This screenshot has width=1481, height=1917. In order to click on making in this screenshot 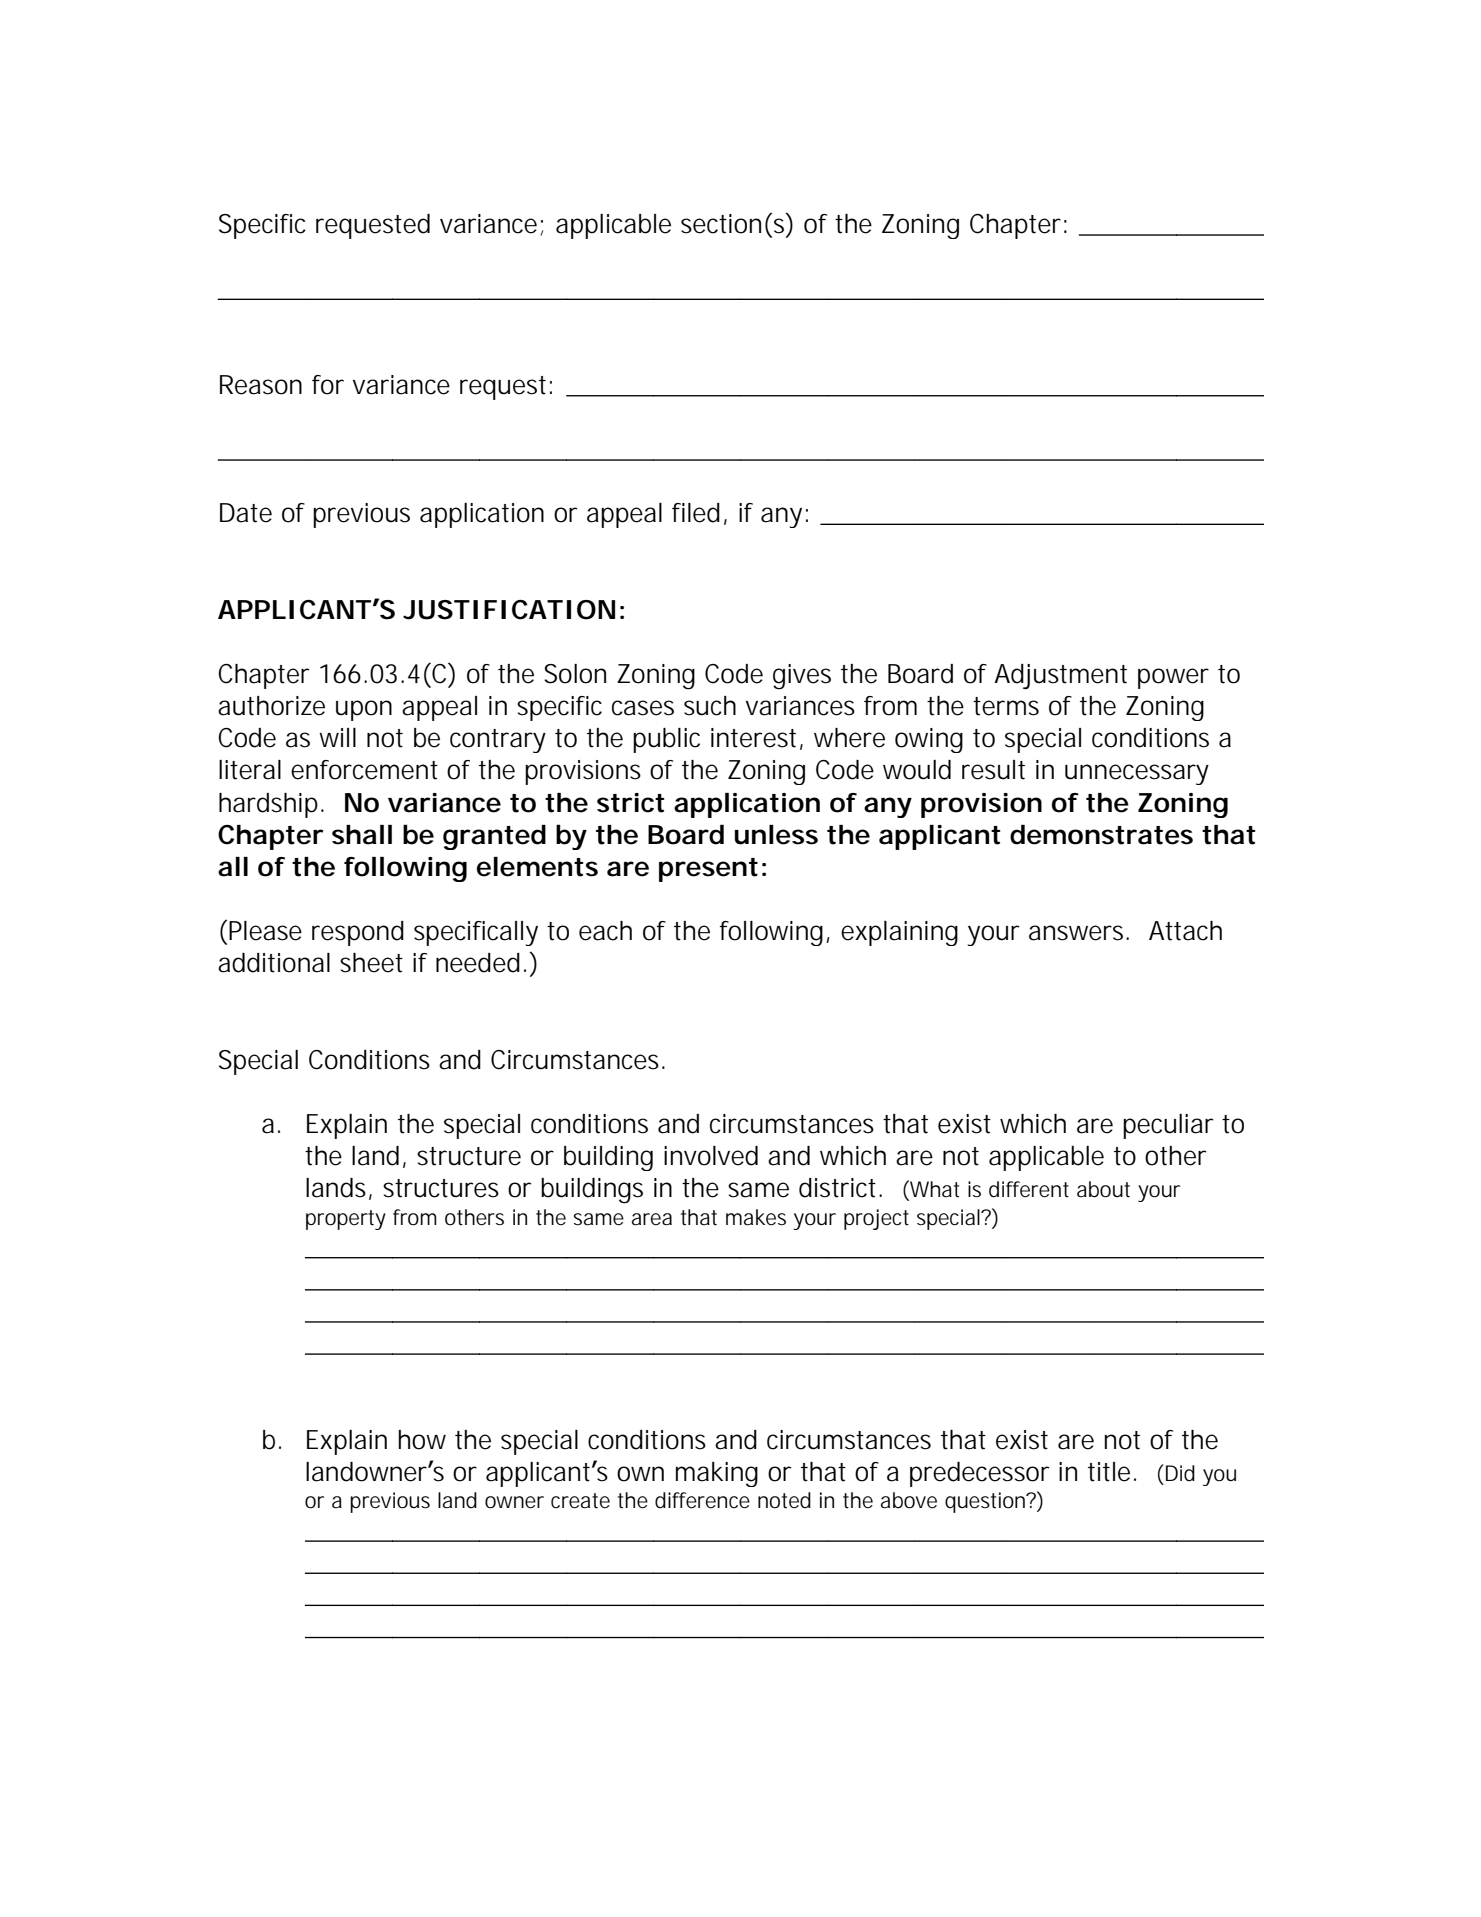, I will do `click(717, 1474)`.
